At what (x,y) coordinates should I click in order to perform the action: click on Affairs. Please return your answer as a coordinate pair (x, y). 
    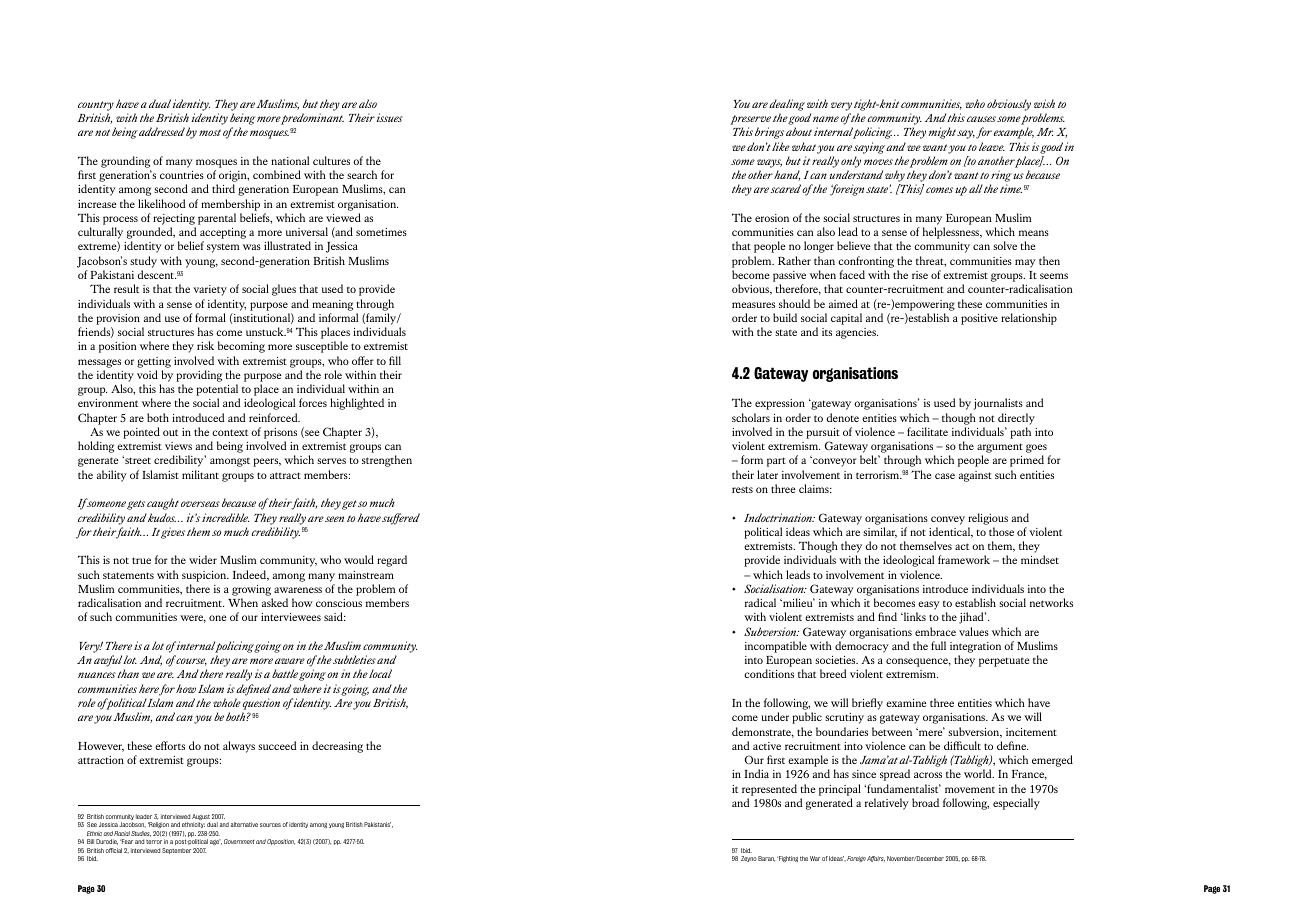
    Looking at the image, I should click on (876, 859).
